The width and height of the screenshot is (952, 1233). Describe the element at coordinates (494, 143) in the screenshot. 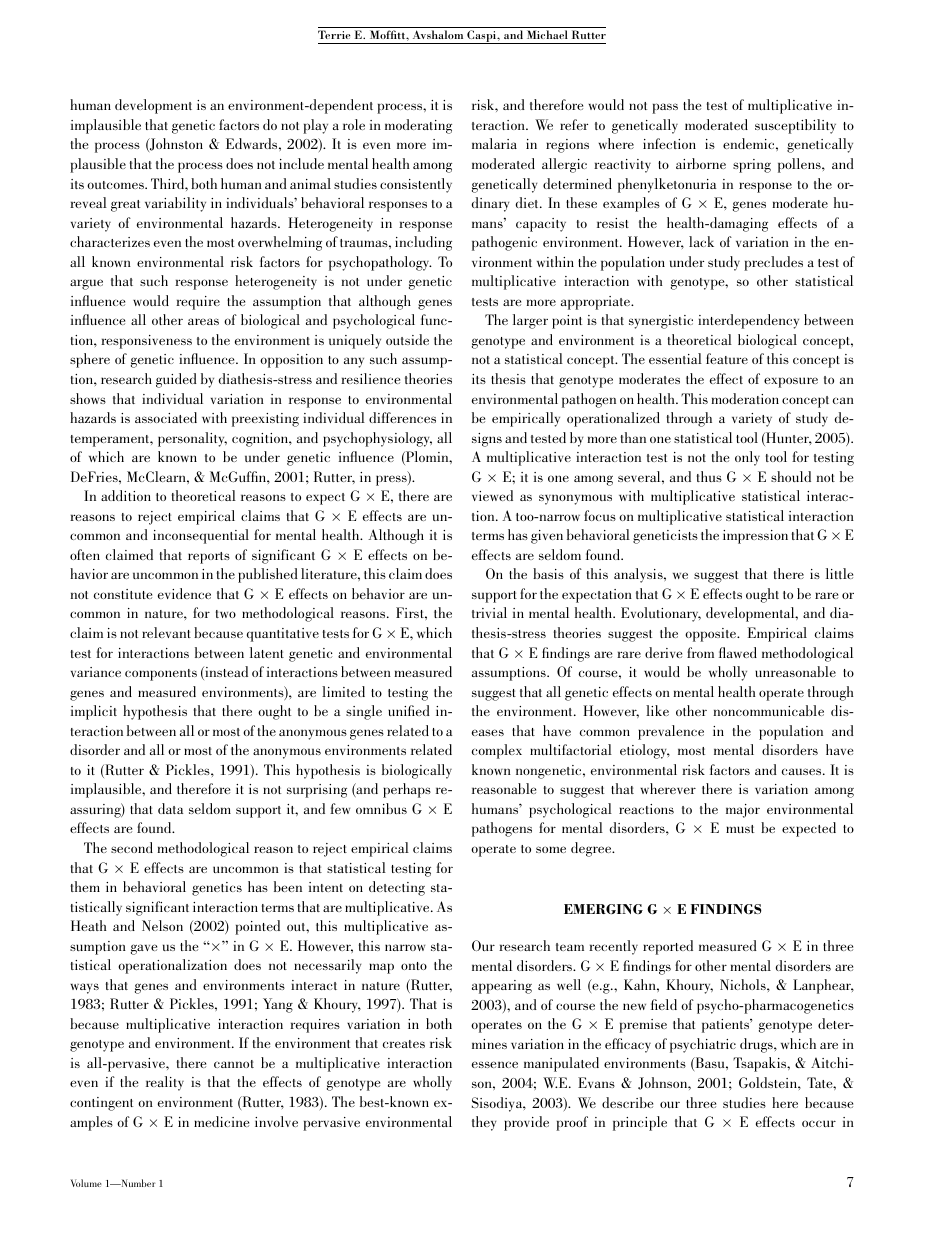

I see `malaria` at that location.
